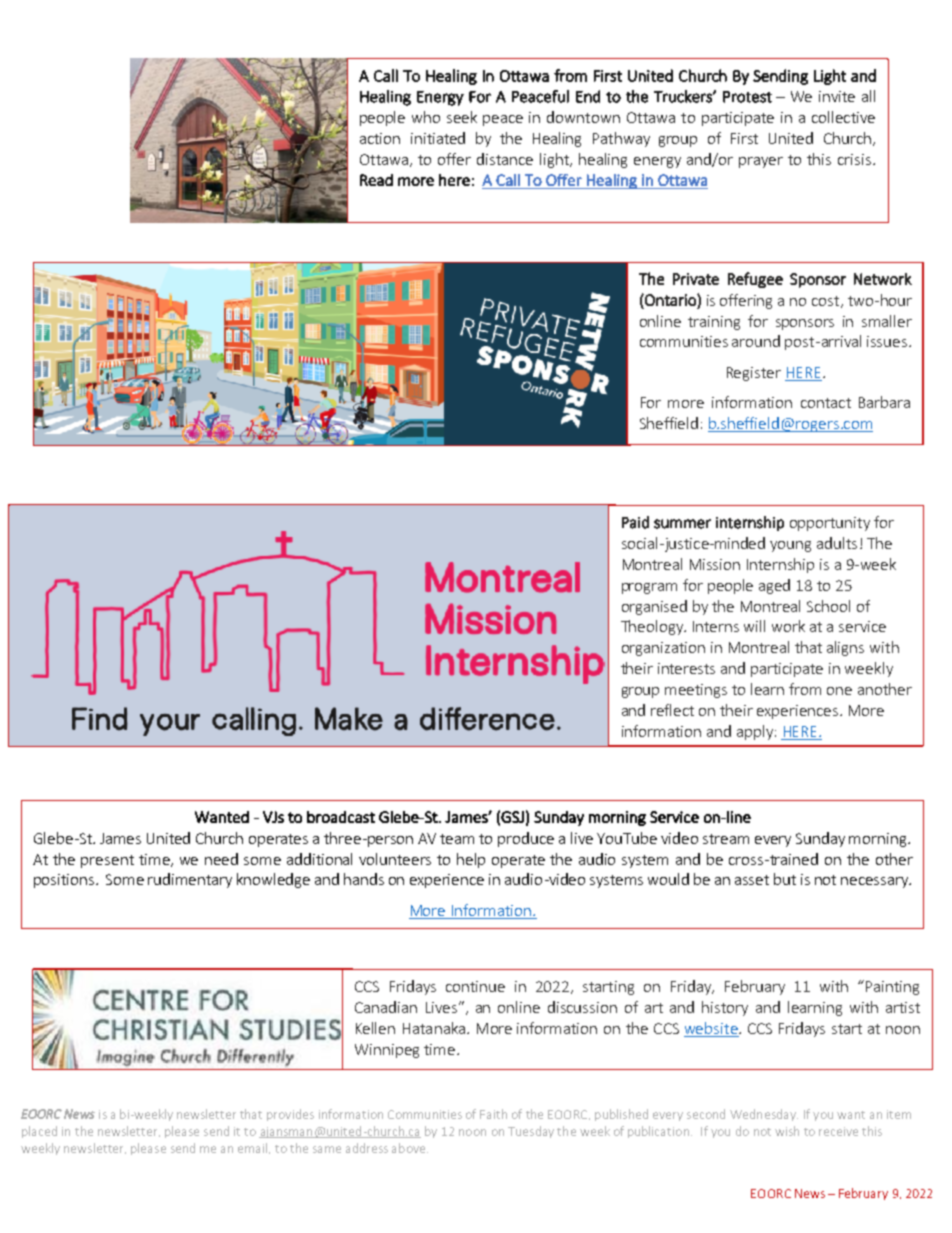  Describe the element at coordinates (843, 117) in the screenshot. I see `collective` at that location.
